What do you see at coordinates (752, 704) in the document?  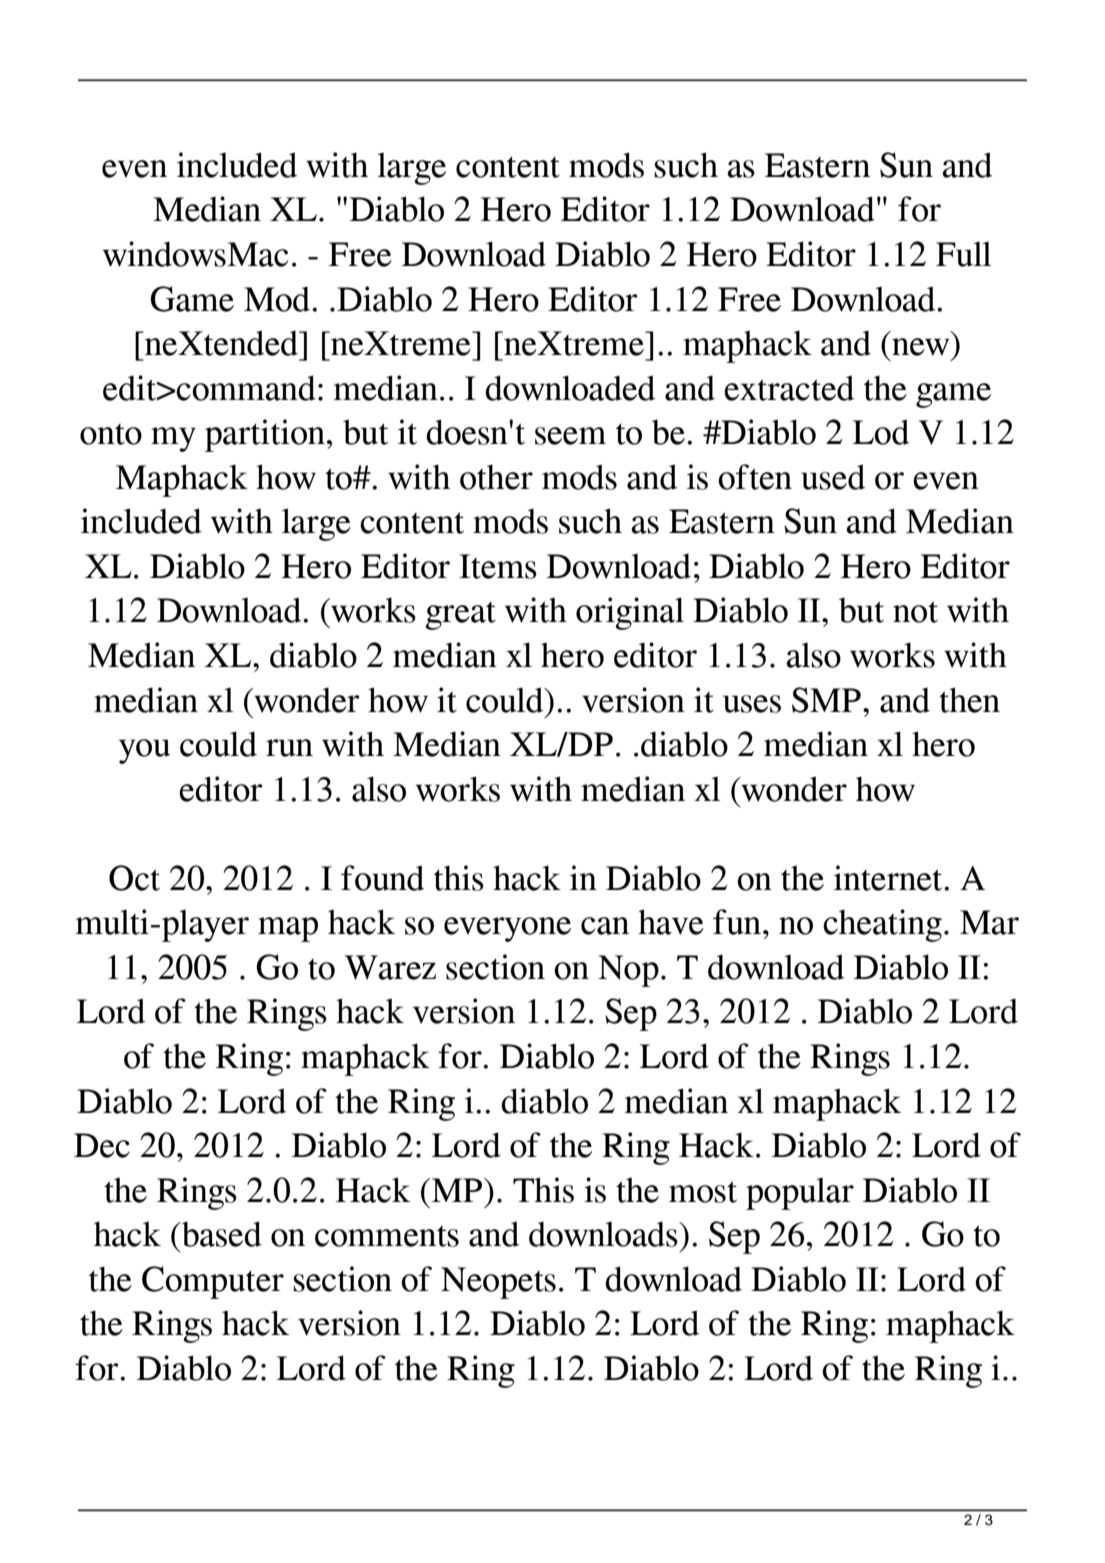 I see `uses` at bounding box center [752, 704].
